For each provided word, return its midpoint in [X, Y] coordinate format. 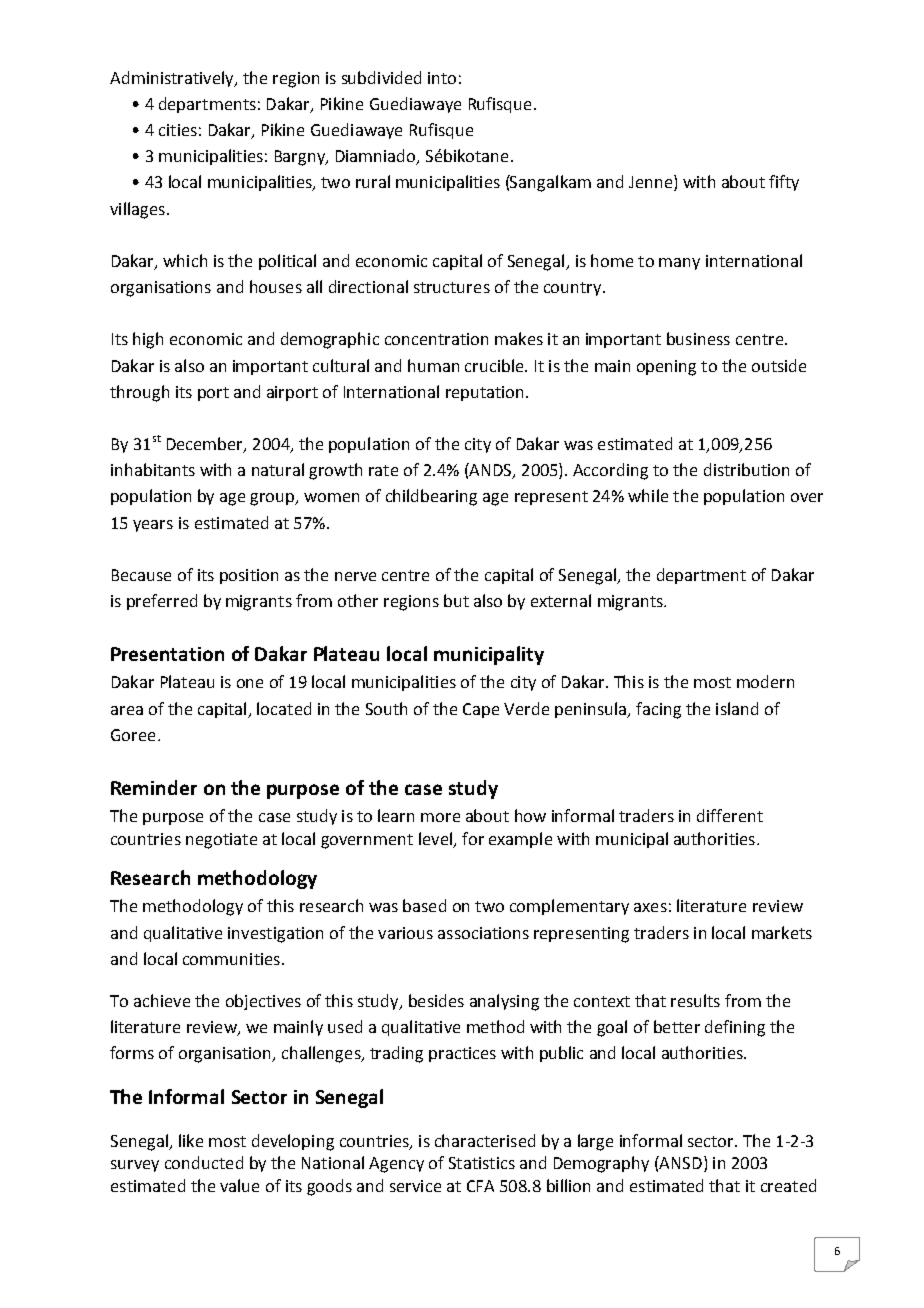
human [433, 365]
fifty [784, 183]
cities [178, 130]
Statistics [482, 1163]
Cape [481, 710]
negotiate [221, 841]
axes [650, 907]
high [148, 340]
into [442, 78]
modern [765, 681]
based [424, 905]
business [698, 338]
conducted [204, 1162]
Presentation [167, 654]
